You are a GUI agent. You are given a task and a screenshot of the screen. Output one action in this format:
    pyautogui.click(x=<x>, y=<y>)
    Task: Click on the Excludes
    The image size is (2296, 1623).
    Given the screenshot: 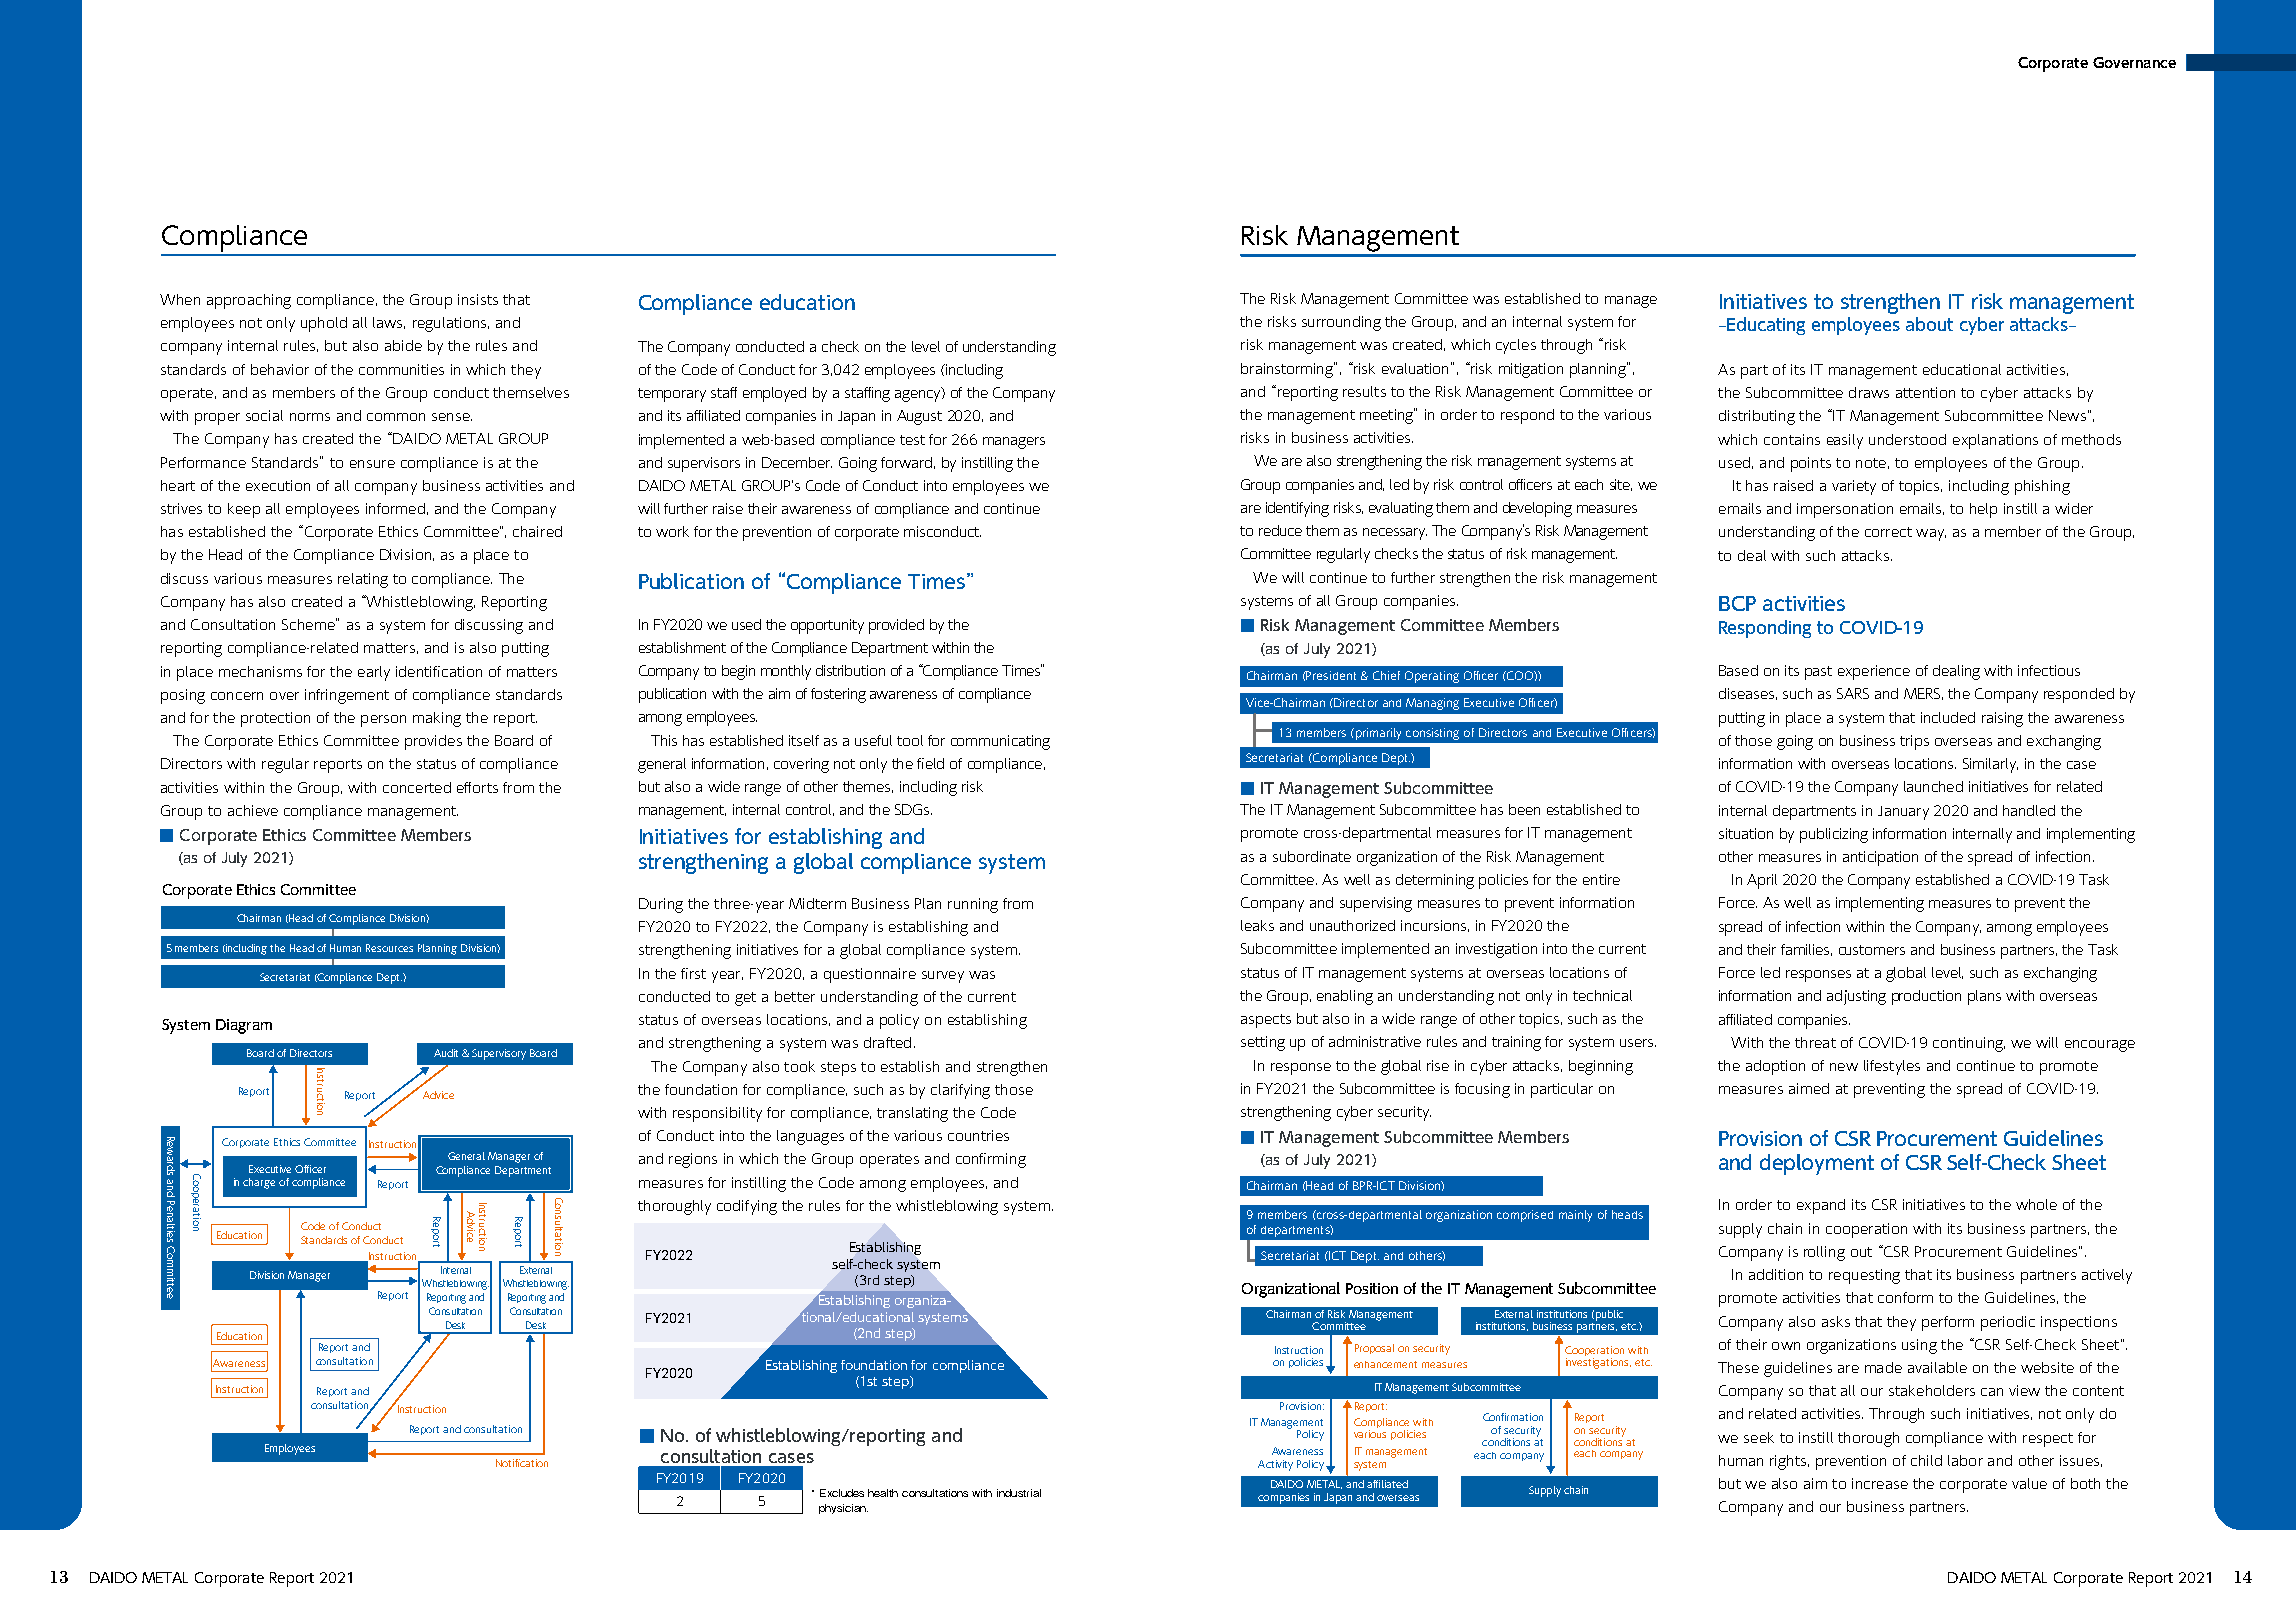 What is the action you would take?
    pyautogui.click(x=842, y=1493)
